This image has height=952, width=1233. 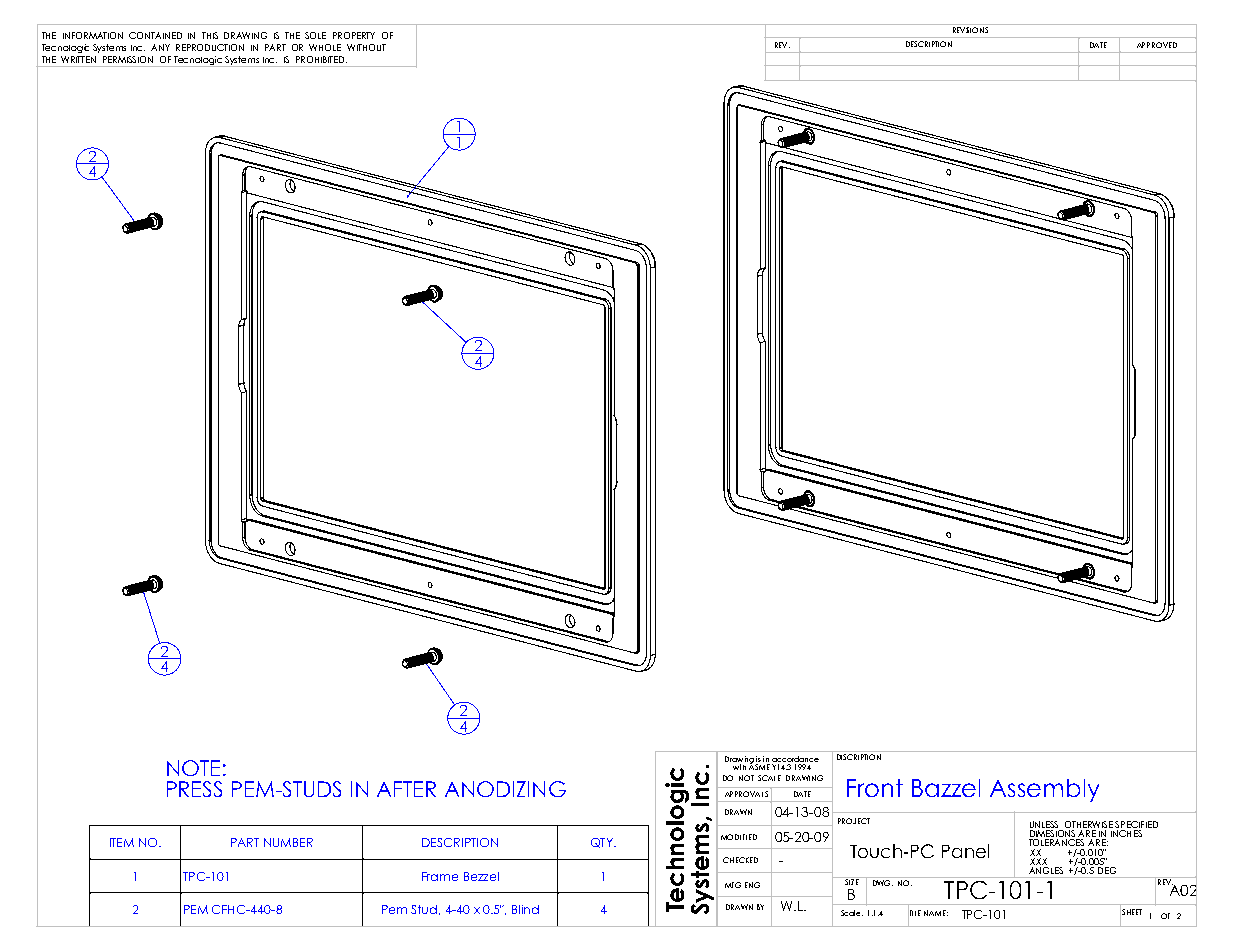 I want to click on NUMBER, so click(x=288, y=842).
